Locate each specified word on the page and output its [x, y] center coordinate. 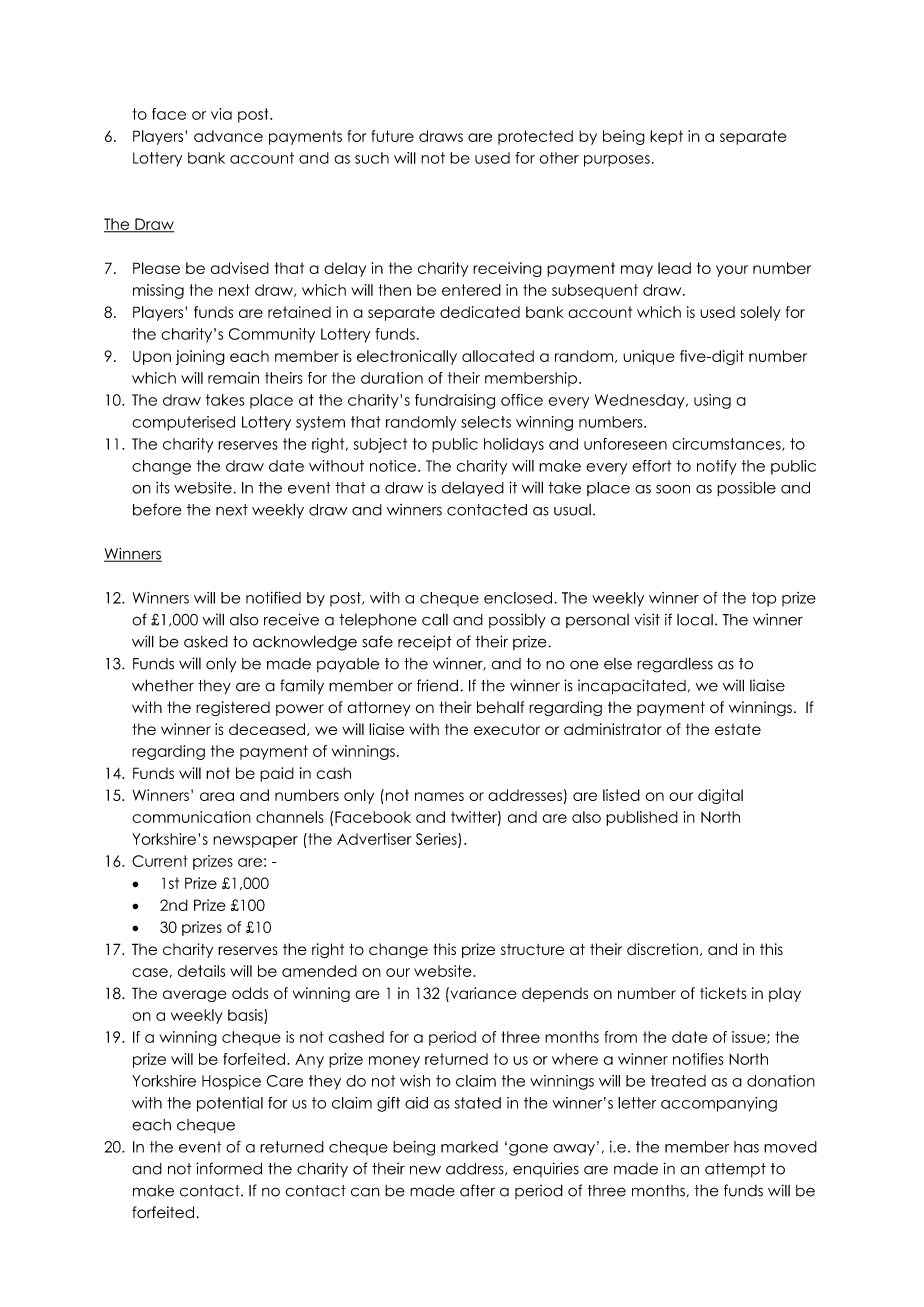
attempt [735, 1170]
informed [229, 1168]
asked [206, 642]
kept [666, 137]
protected [535, 137]
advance [228, 136]
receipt [425, 643]
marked [469, 1147]
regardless [675, 665]
